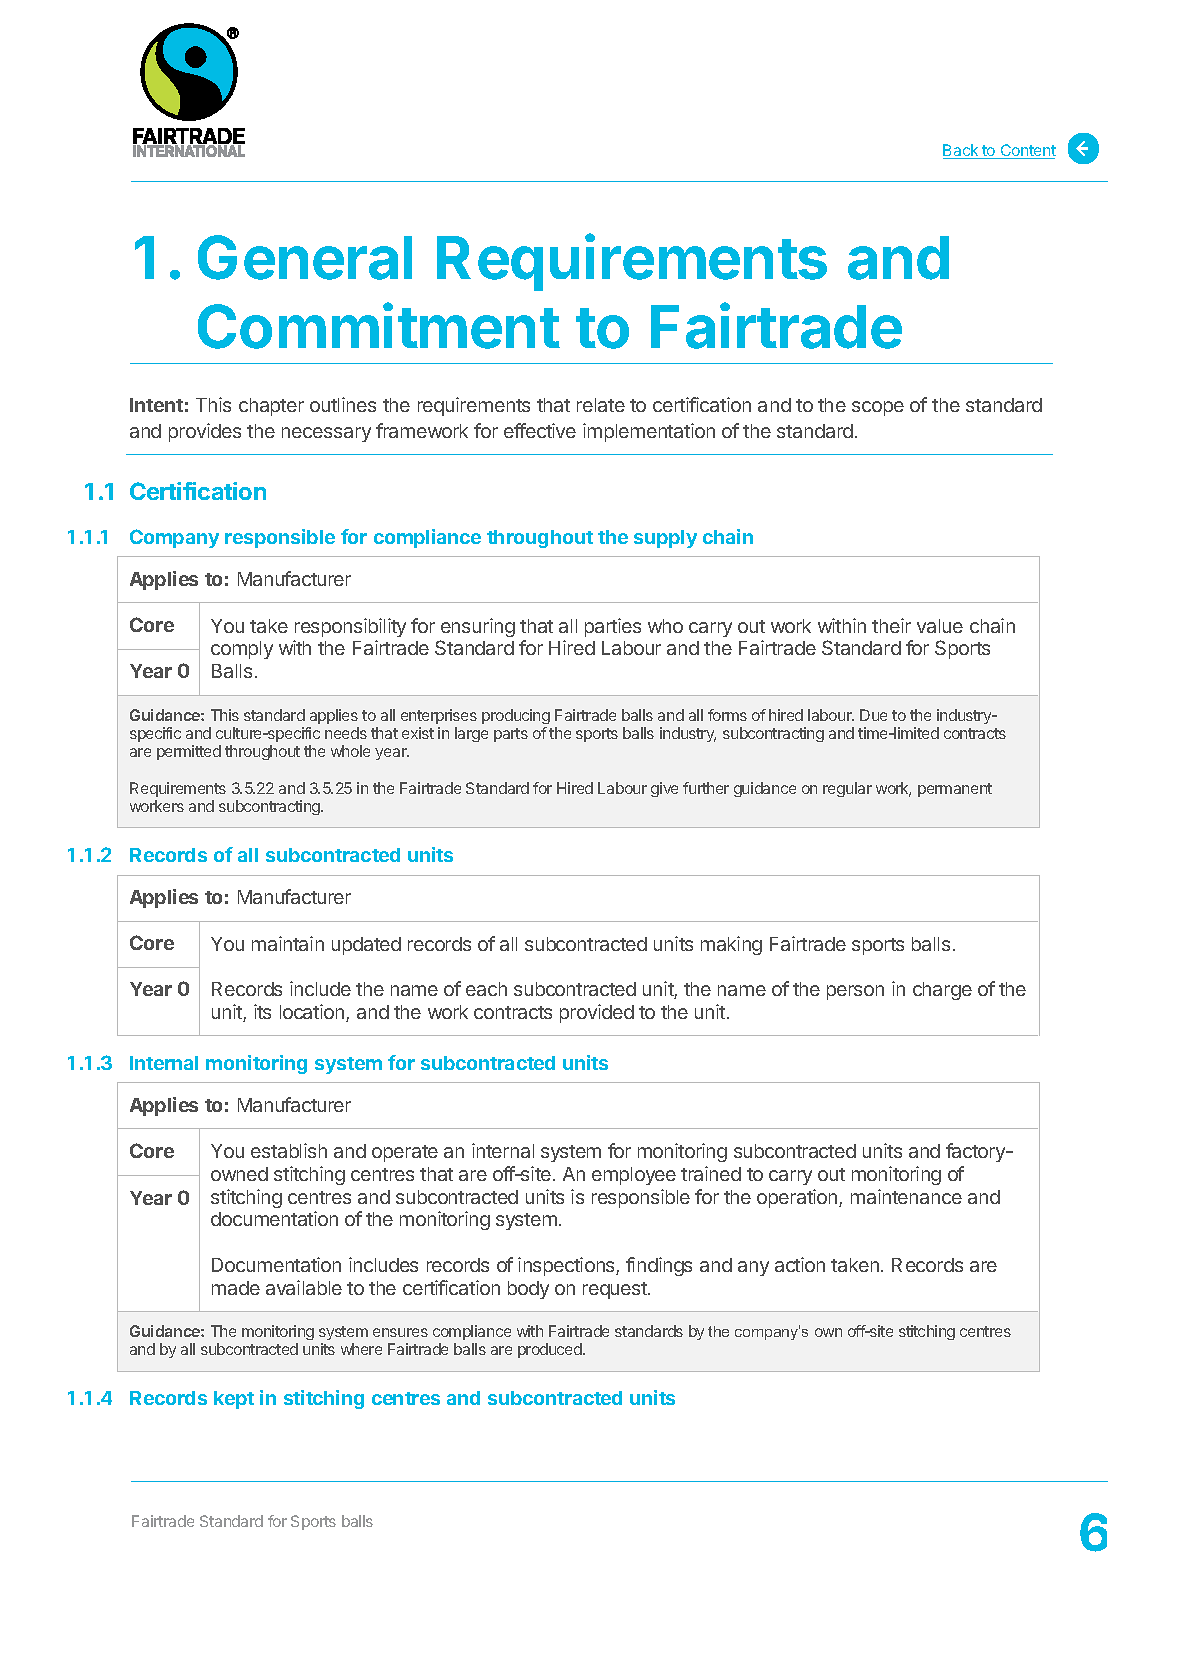 This page has height=1667, width=1179. Describe the element at coordinates (878, 408) in the page. I see `scope` at that location.
